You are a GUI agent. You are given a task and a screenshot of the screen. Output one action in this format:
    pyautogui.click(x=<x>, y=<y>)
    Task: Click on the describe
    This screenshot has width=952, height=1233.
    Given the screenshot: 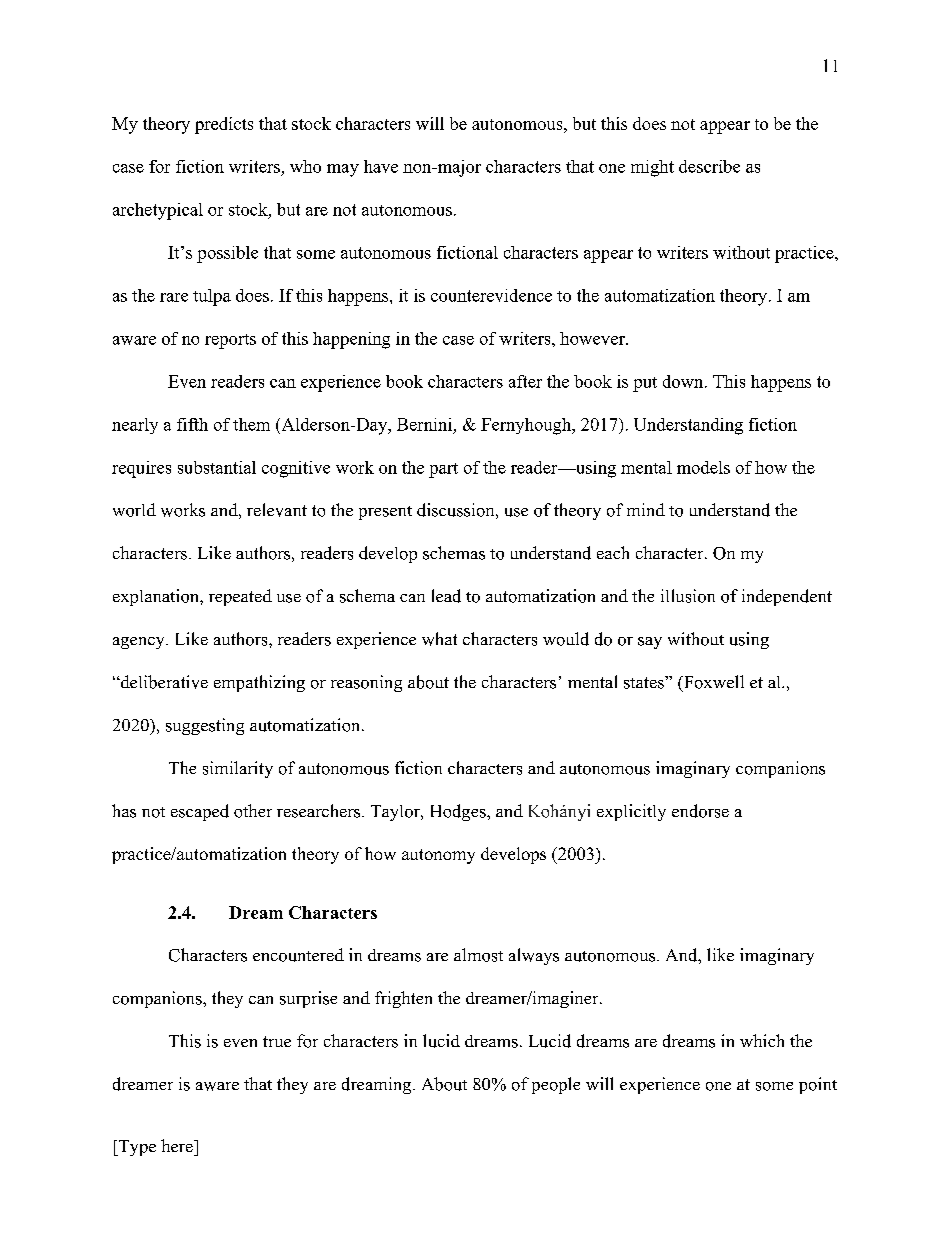 What is the action you would take?
    pyautogui.click(x=709, y=166)
